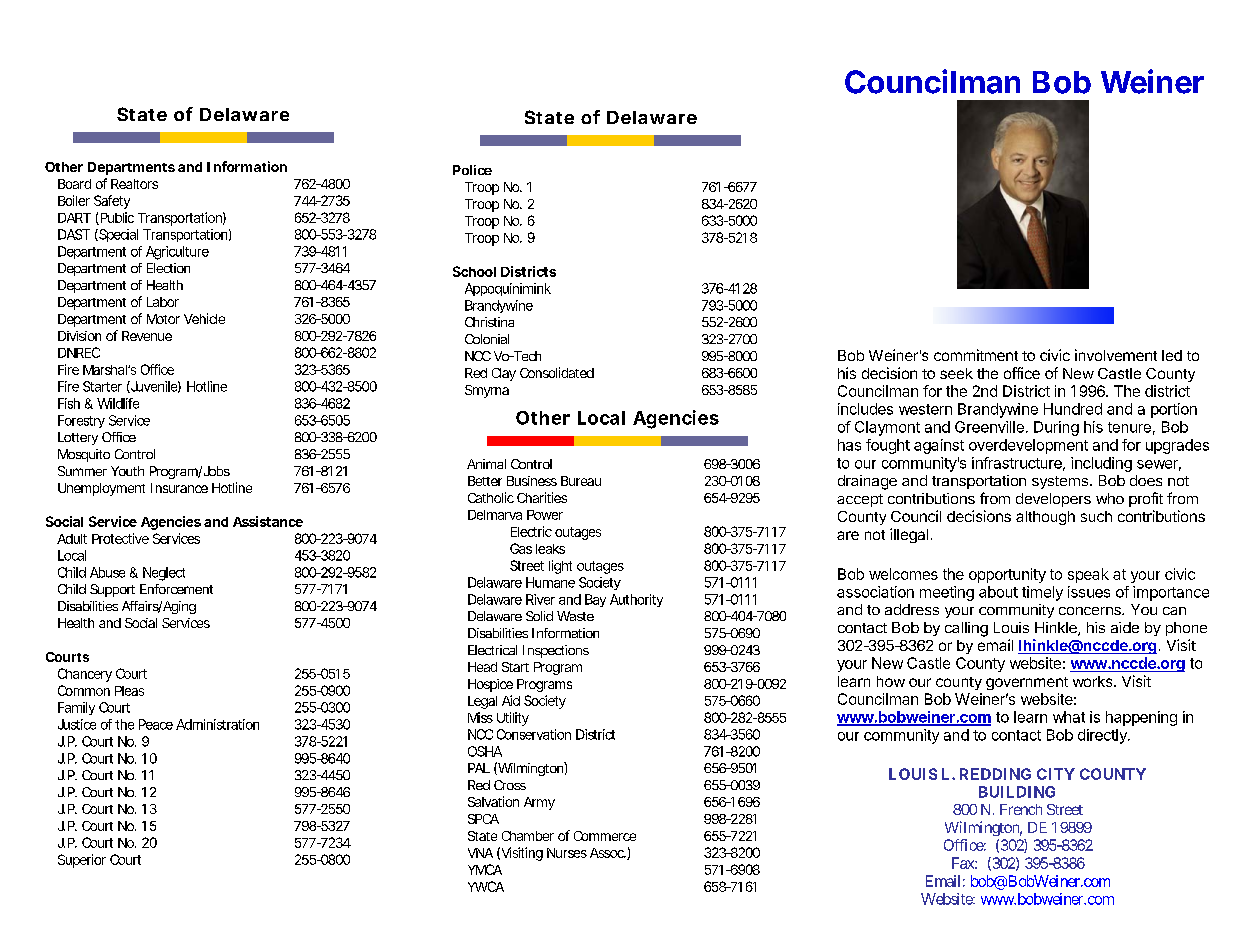 Image resolution: width=1233 pixels, height=952 pixels. What do you see at coordinates (268, 521) in the document?
I see `Assistance` at bounding box center [268, 521].
